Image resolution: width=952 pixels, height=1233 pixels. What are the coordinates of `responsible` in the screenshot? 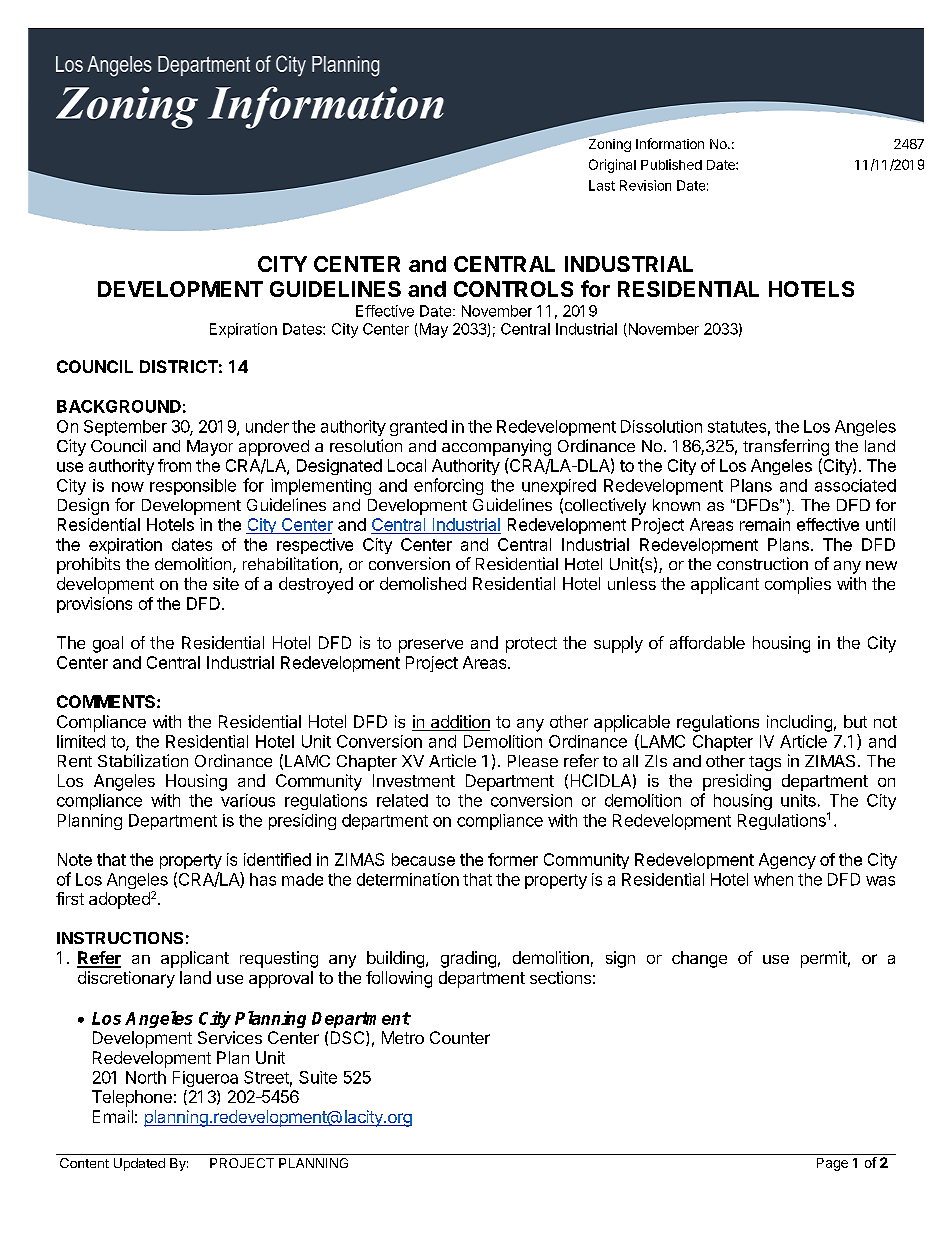 It's located at (193, 487).
